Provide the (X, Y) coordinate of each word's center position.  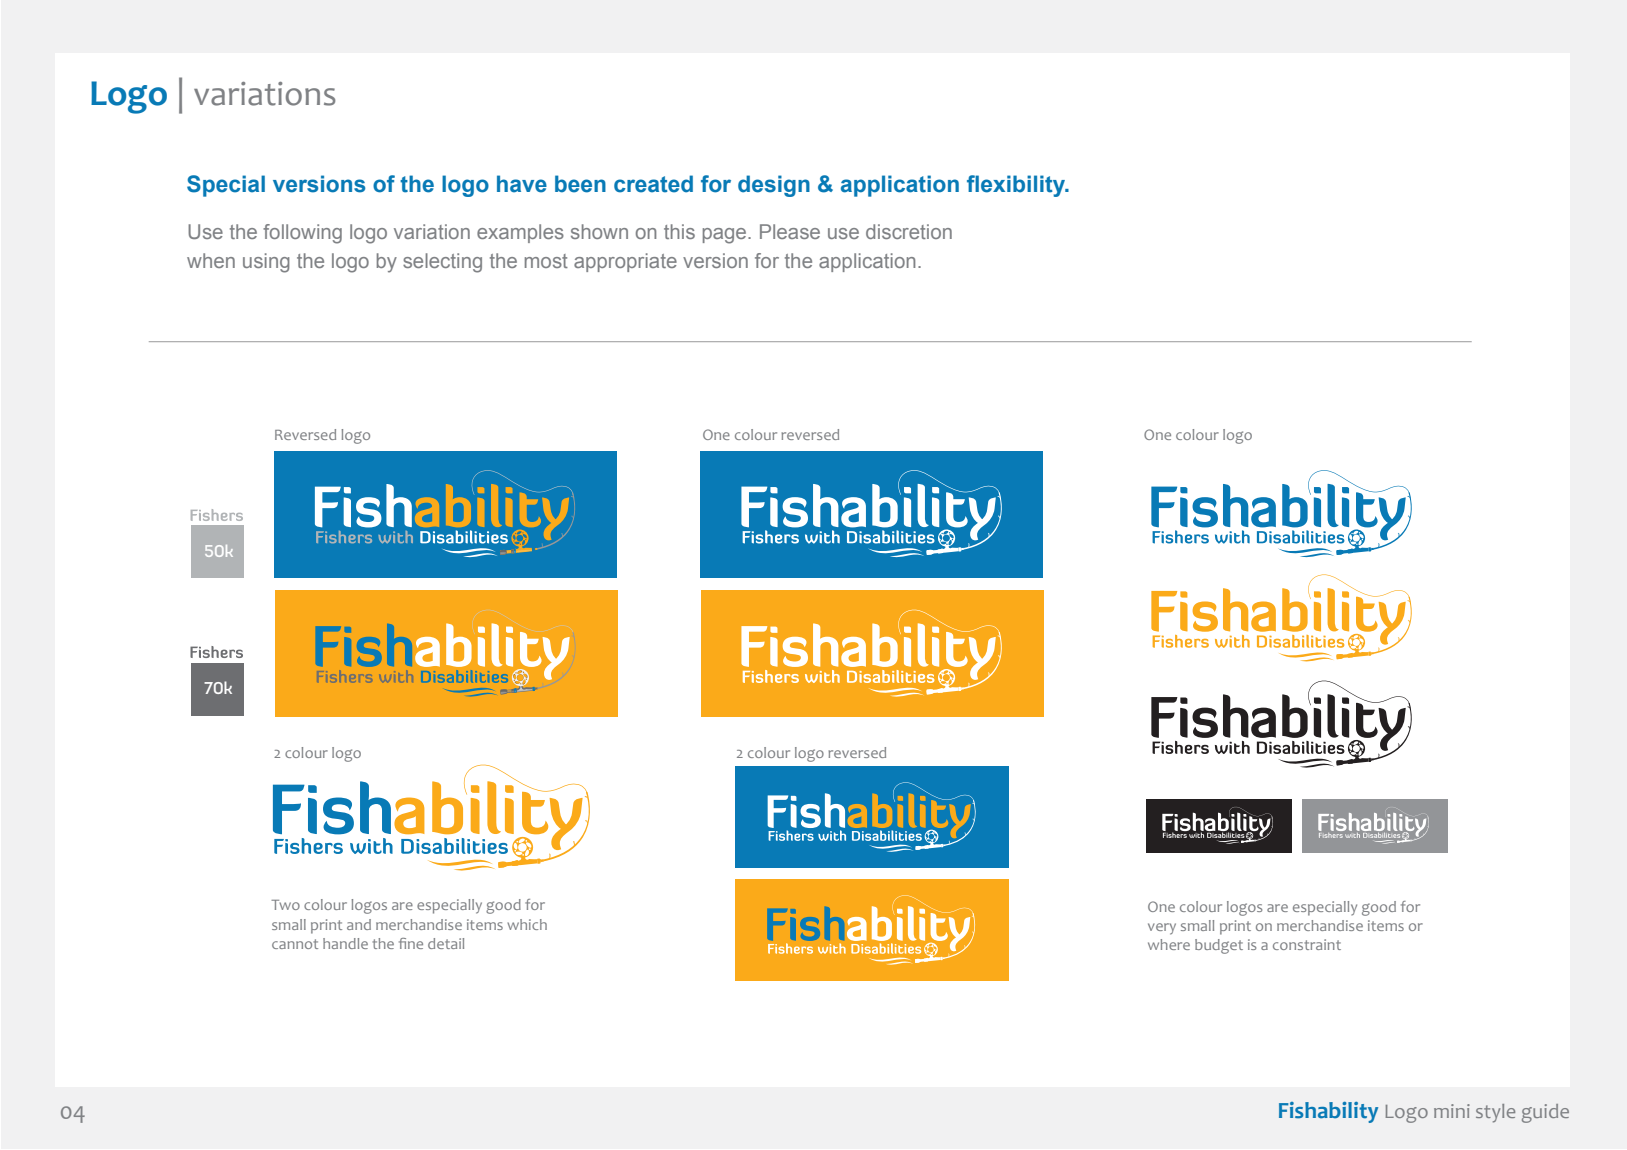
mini (1452, 1111)
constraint (1307, 944)
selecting (442, 263)
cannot (295, 944)
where (1169, 944)
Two (285, 905)
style (1495, 1113)
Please (790, 231)
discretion (909, 231)
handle (345, 943)
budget (1219, 946)
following (302, 234)
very (1162, 929)
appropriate (625, 262)
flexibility (1017, 186)
